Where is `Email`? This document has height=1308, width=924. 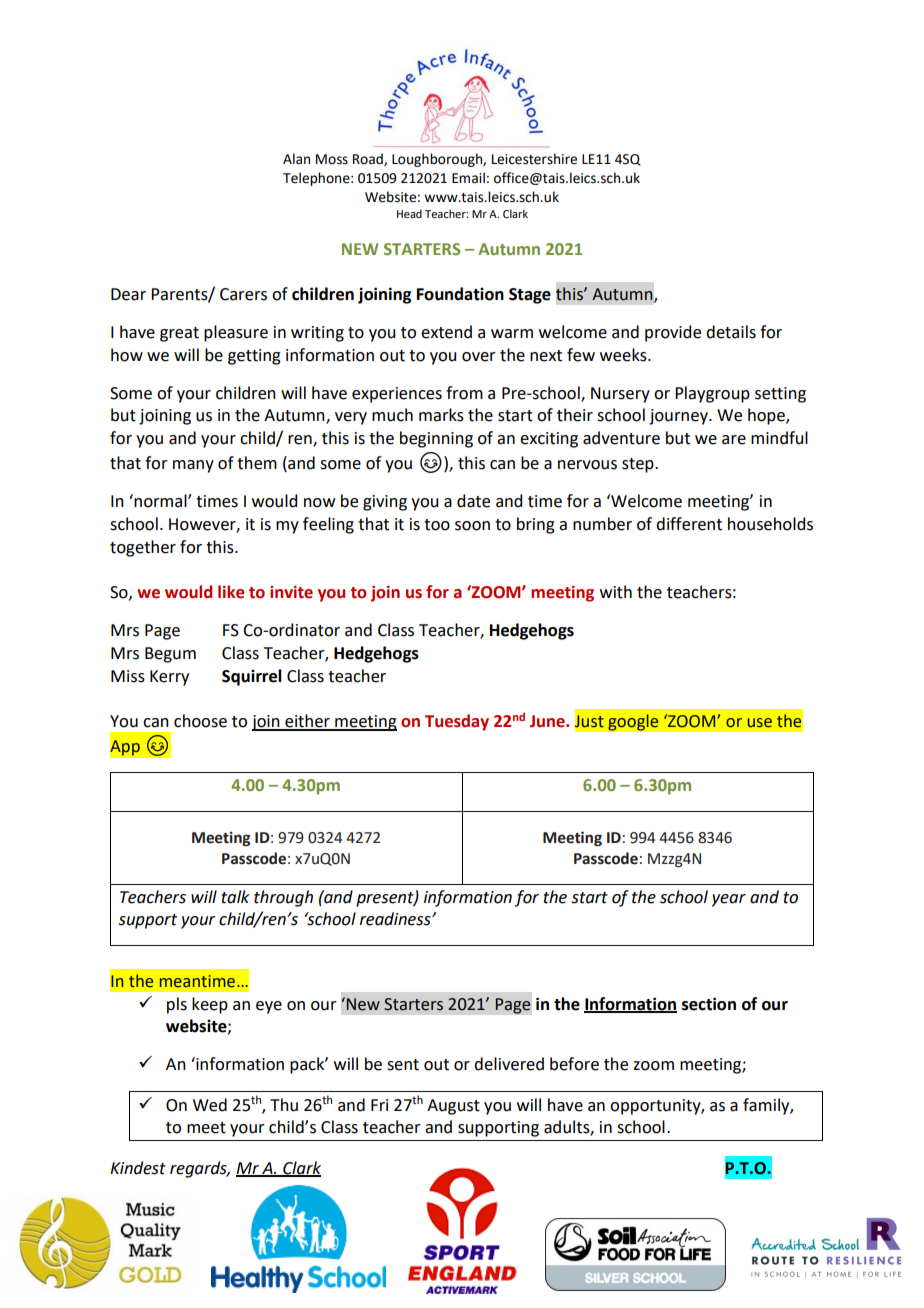
Email is located at coordinates (468, 178).
